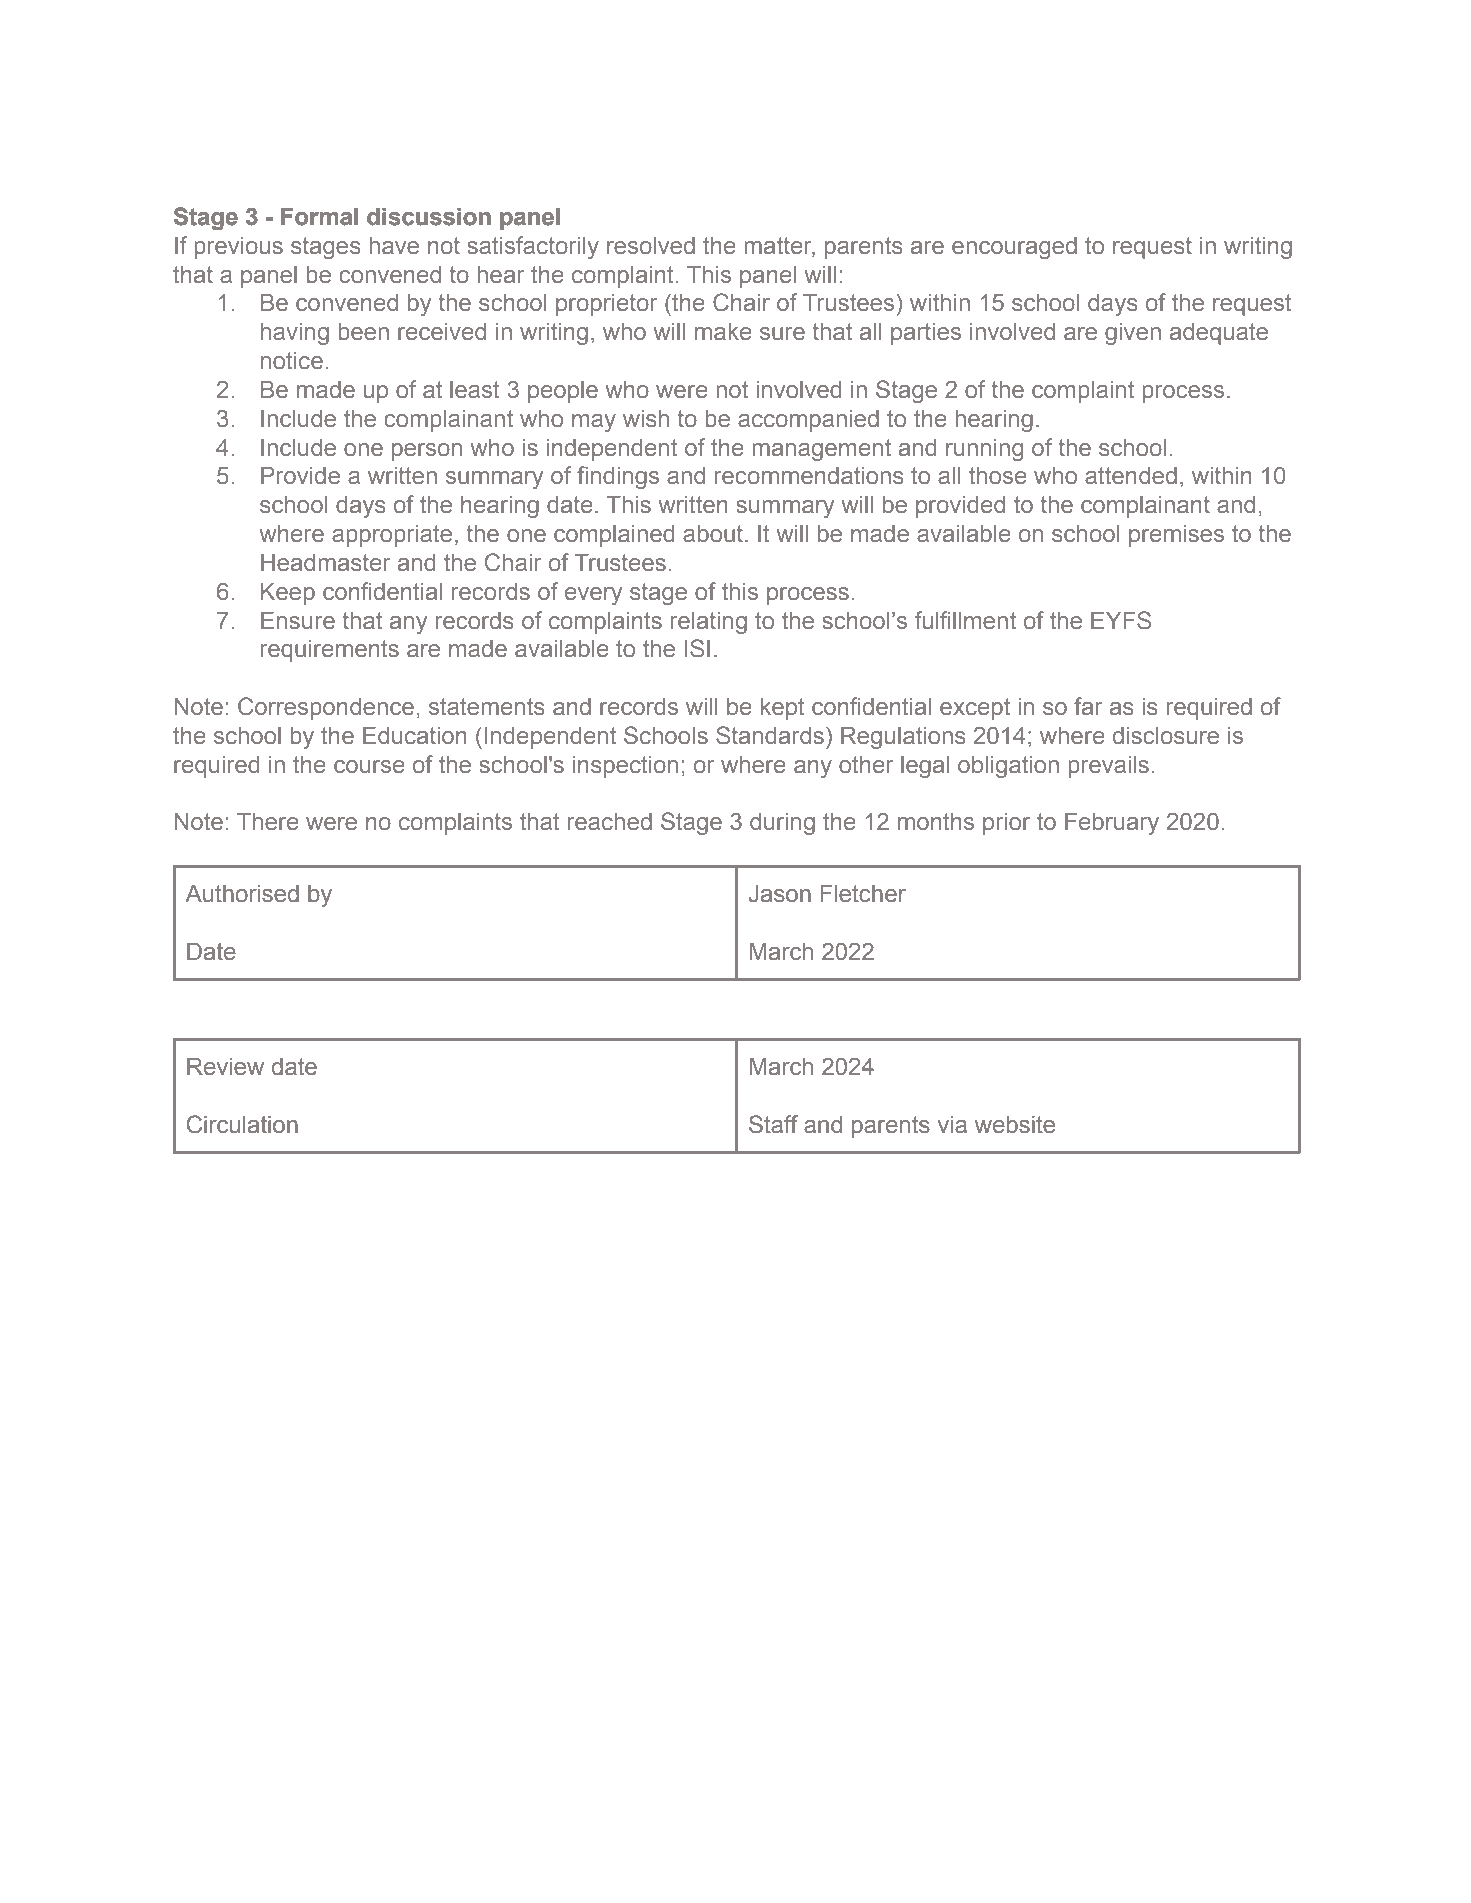  What do you see at coordinates (773, 1124) in the screenshot?
I see `Staff` at bounding box center [773, 1124].
